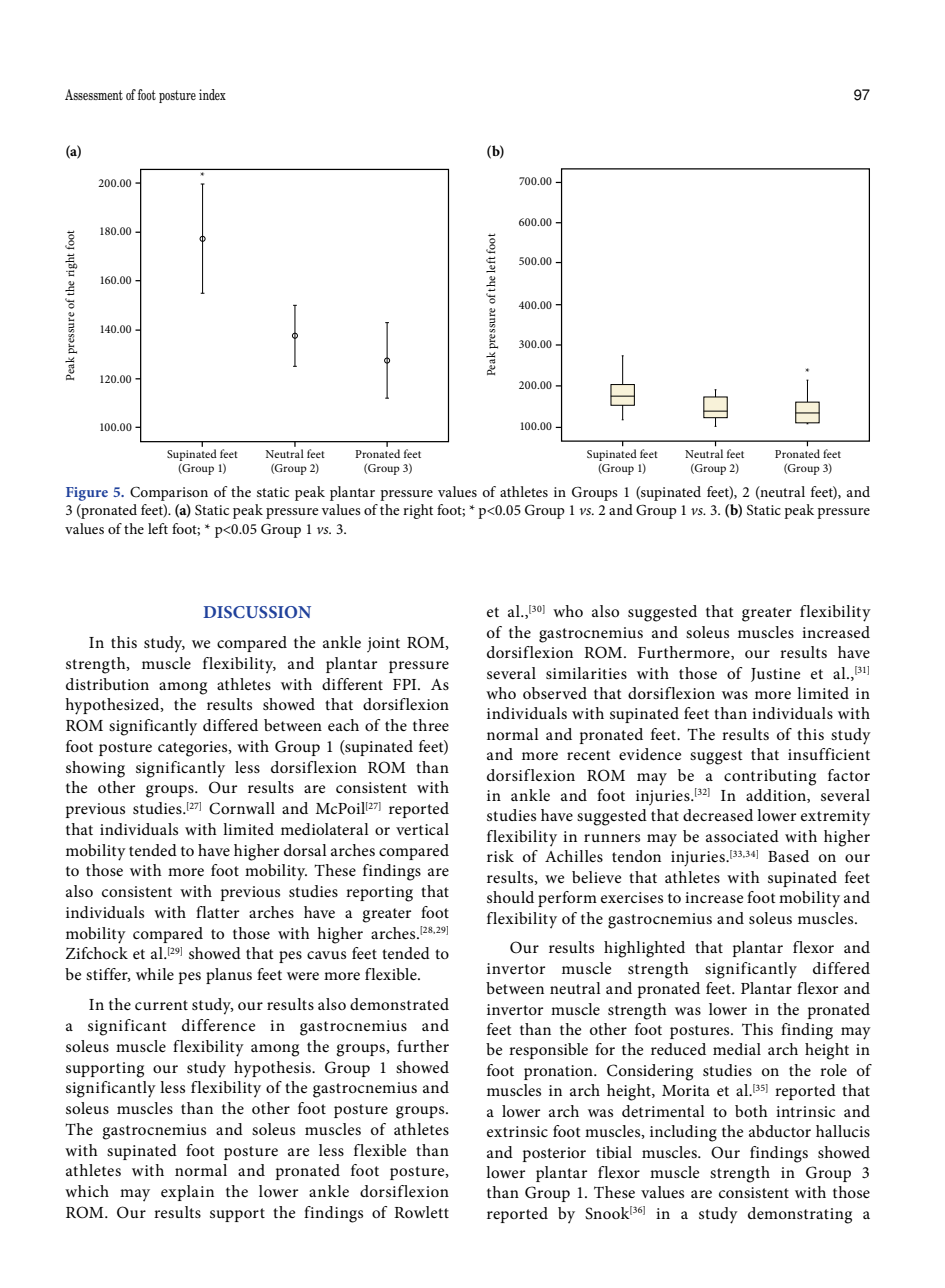  I want to click on should, so click(510, 897).
